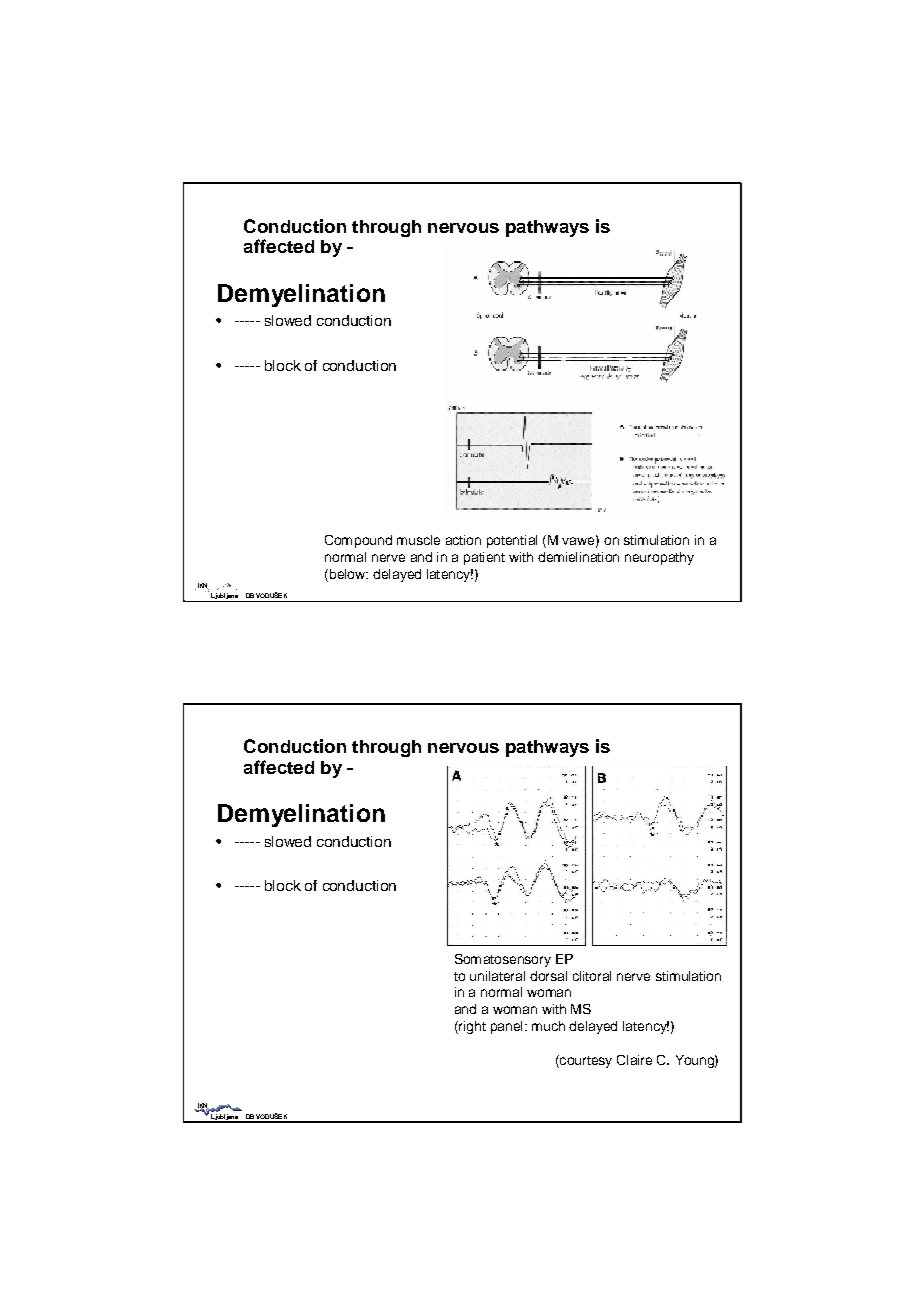 Image resolution: width=924 pixels, height=1307 pixels. Describe the element at coordinates (506, 1027) in the page. I see `panel` at that location.
